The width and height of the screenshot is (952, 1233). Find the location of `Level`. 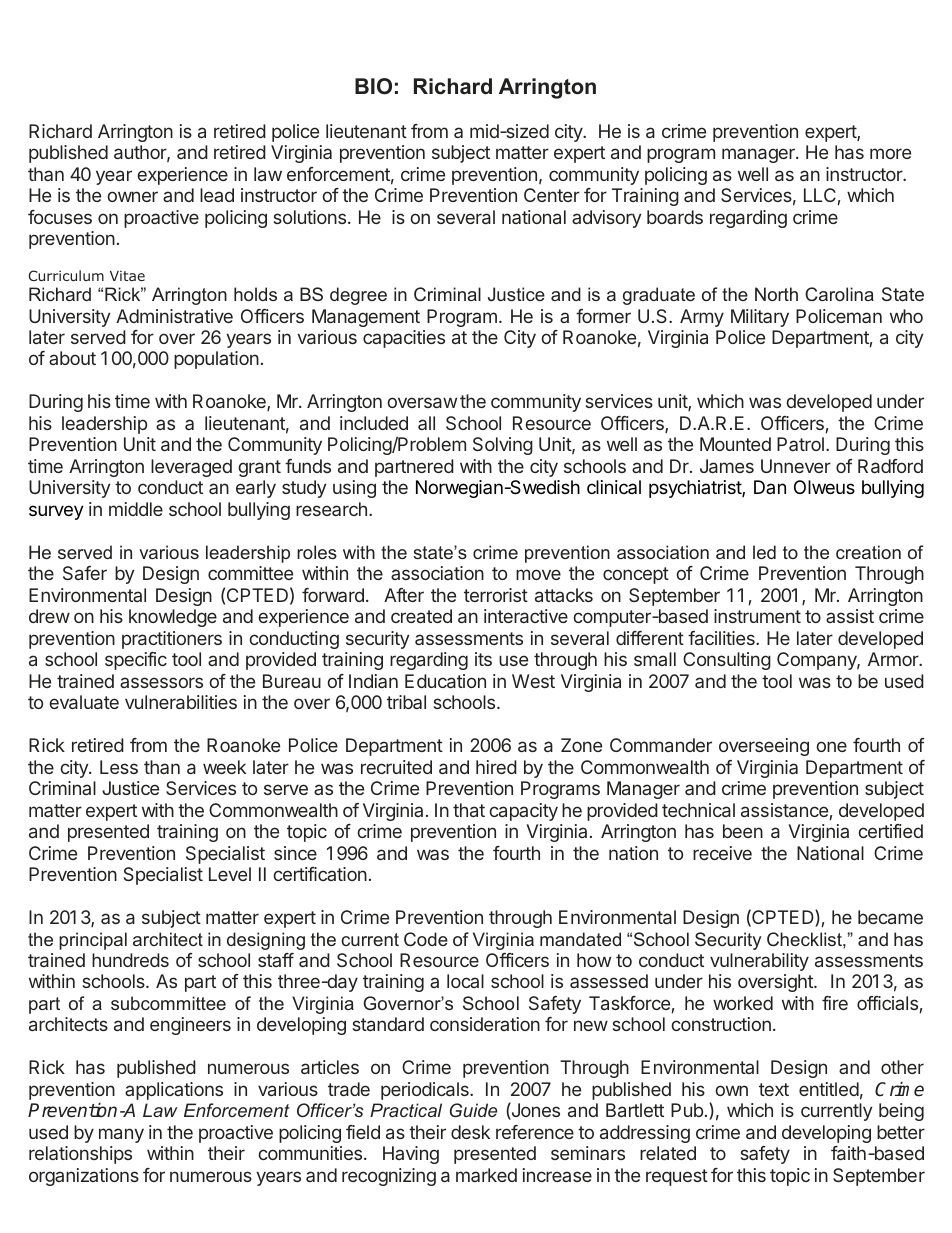

Level is located at coordinates (230, 874).
